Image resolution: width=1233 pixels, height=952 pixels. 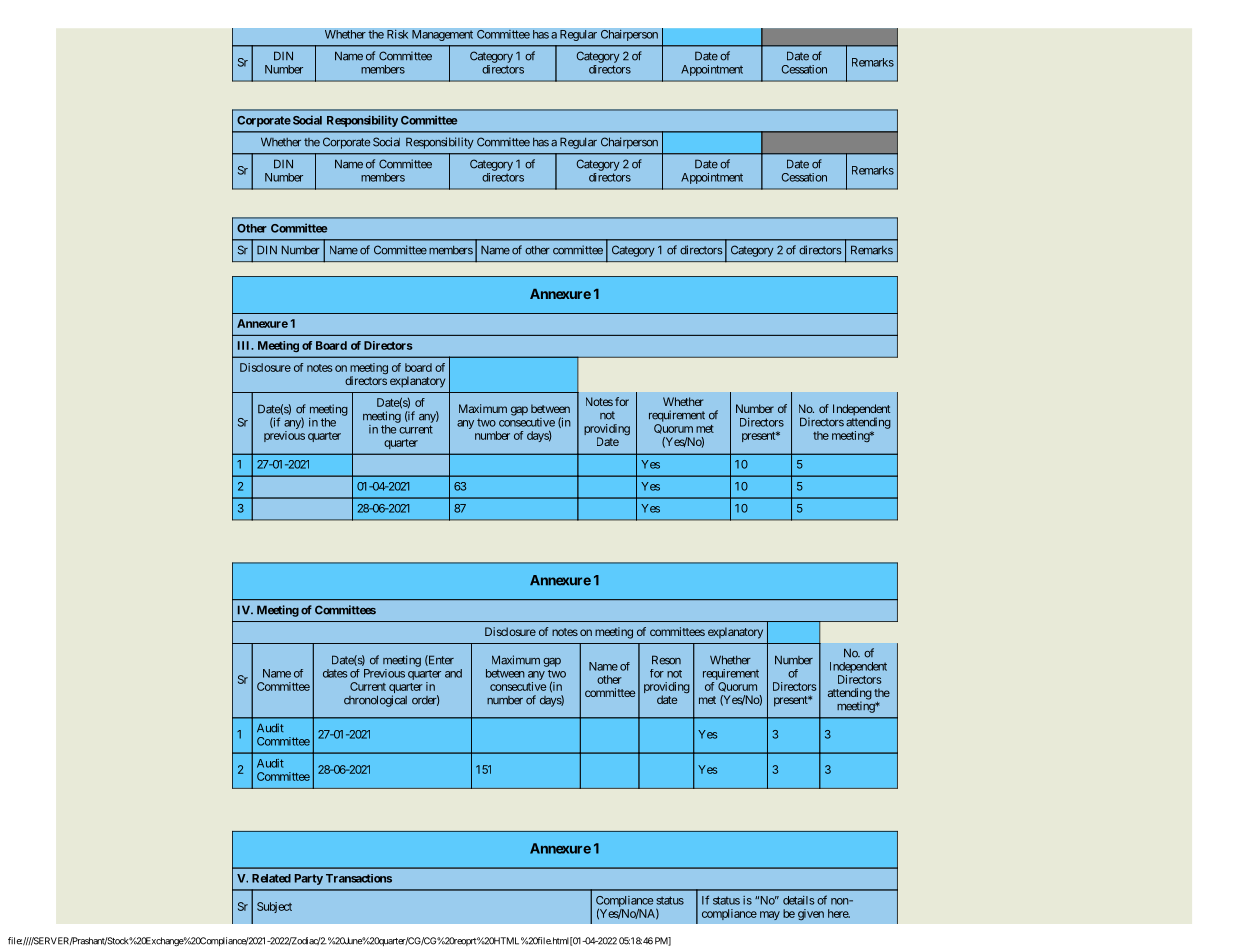 I want to click on Party, so click(x=309, y=879).
